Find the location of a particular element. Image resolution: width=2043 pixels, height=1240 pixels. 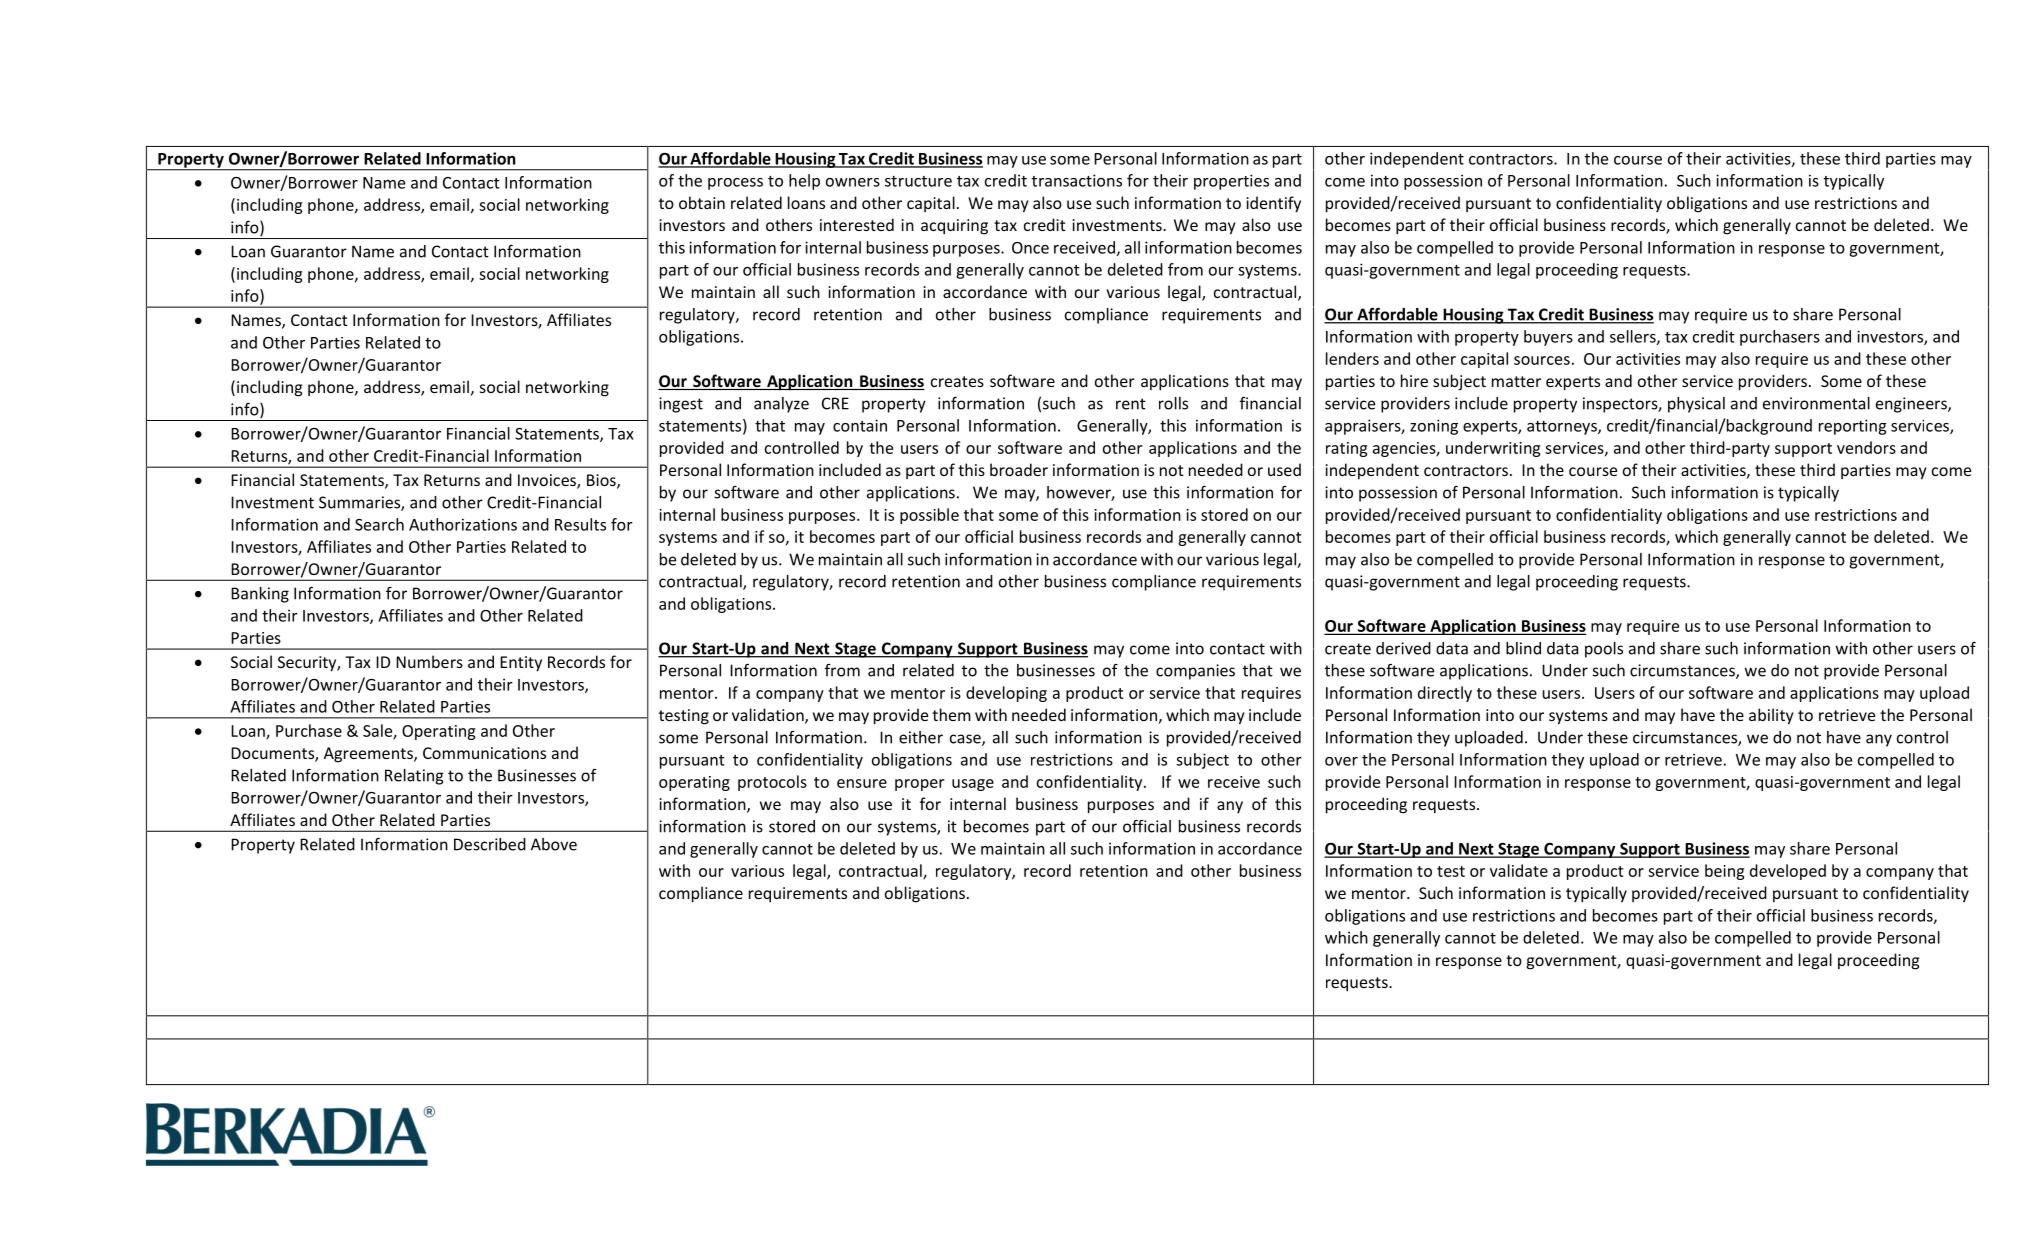

possible is located at coordinates (929, 516).
